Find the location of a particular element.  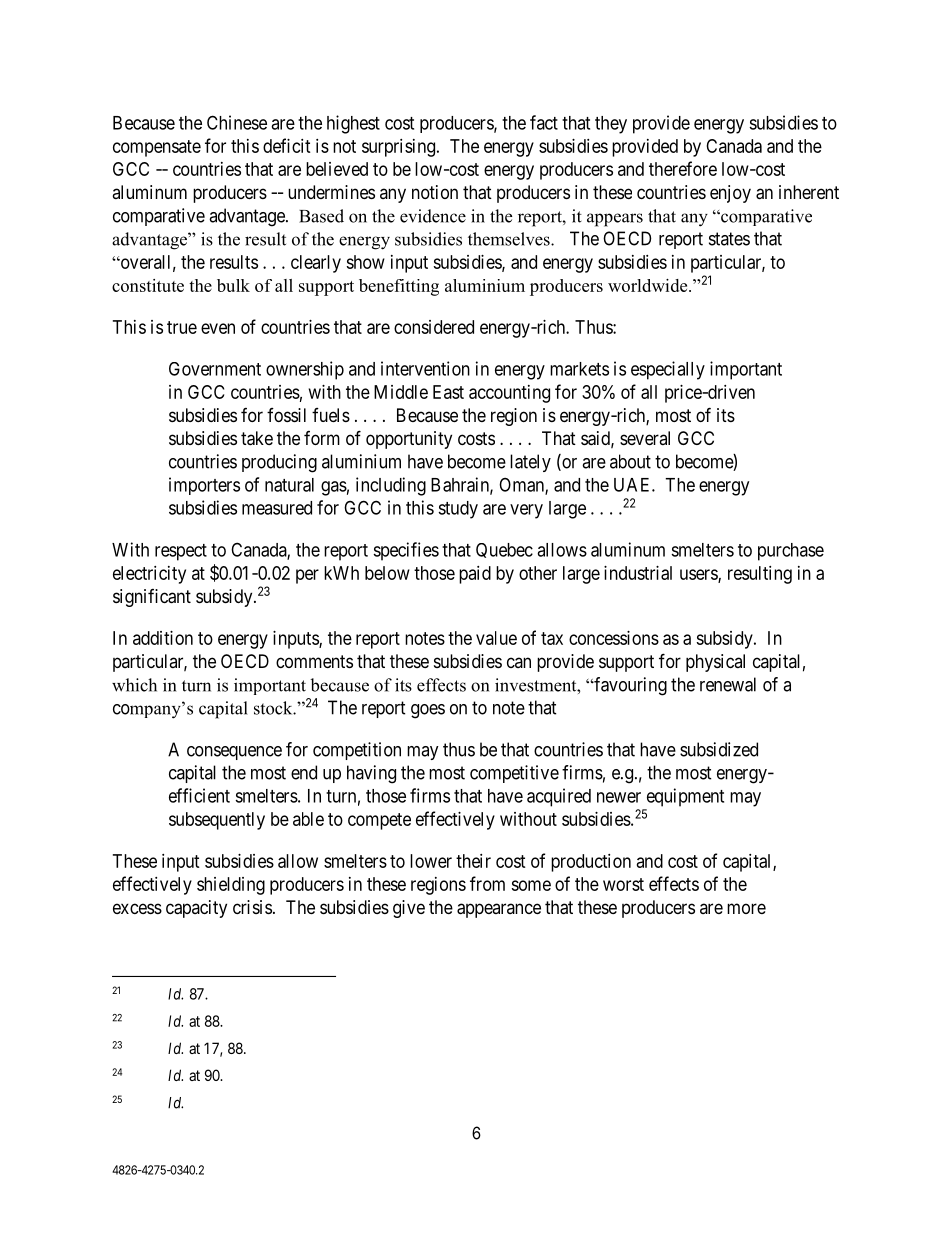

physical is located at coordinates (715, 663).
